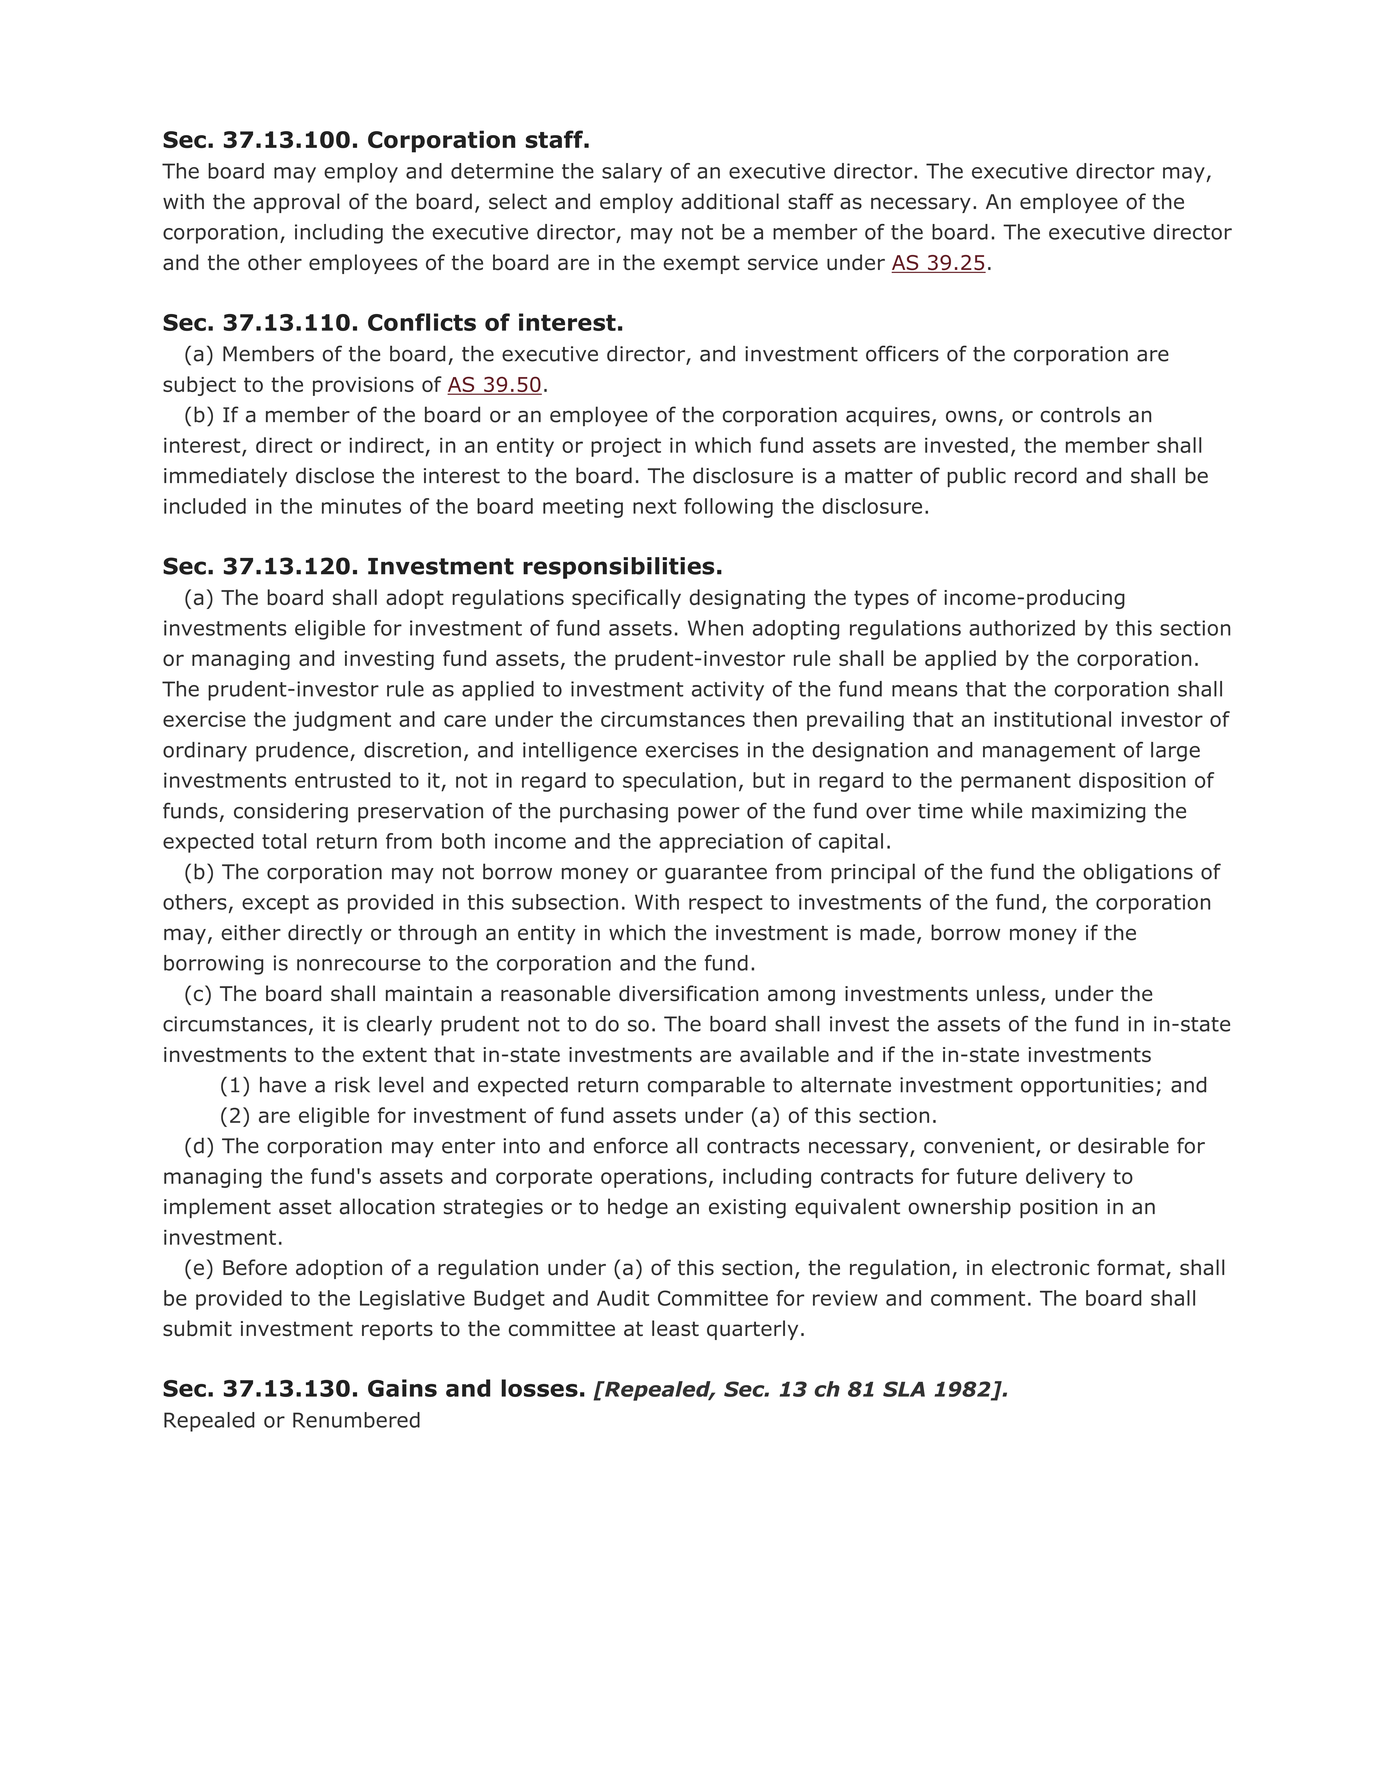 This screenshot has height=1787, width=1381. Describe the element at coordinates (688, 993) in the screenshot. I see `diversification` at that location.
